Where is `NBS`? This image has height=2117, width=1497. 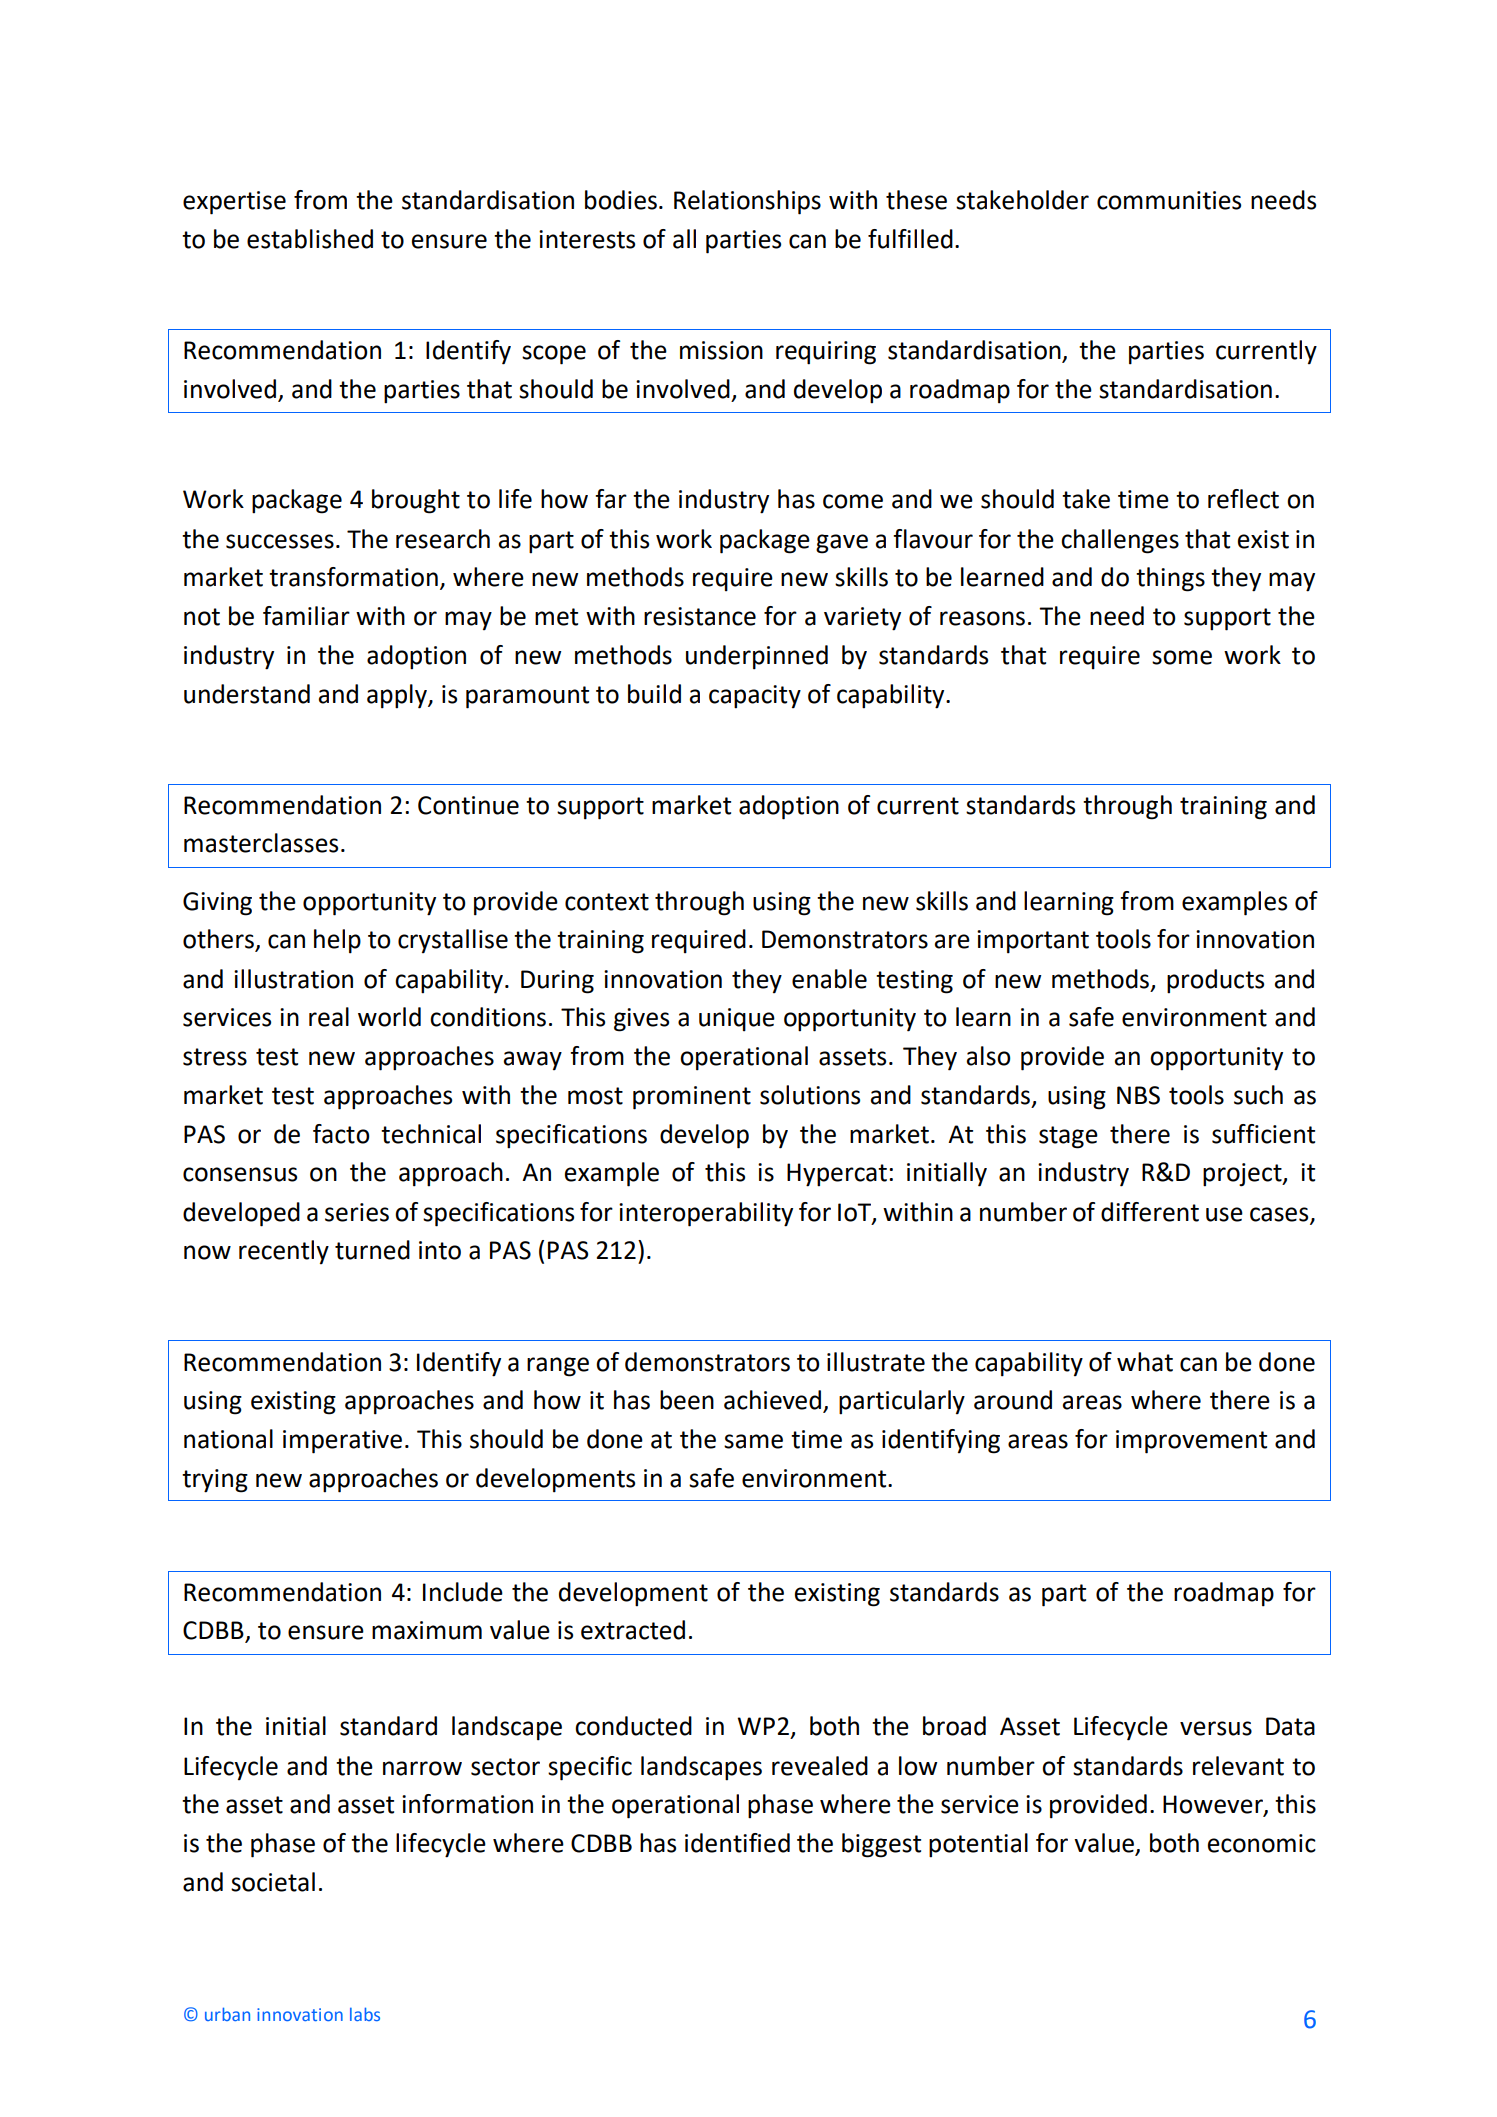 NBS is located at coordinates (1138, 1095).
